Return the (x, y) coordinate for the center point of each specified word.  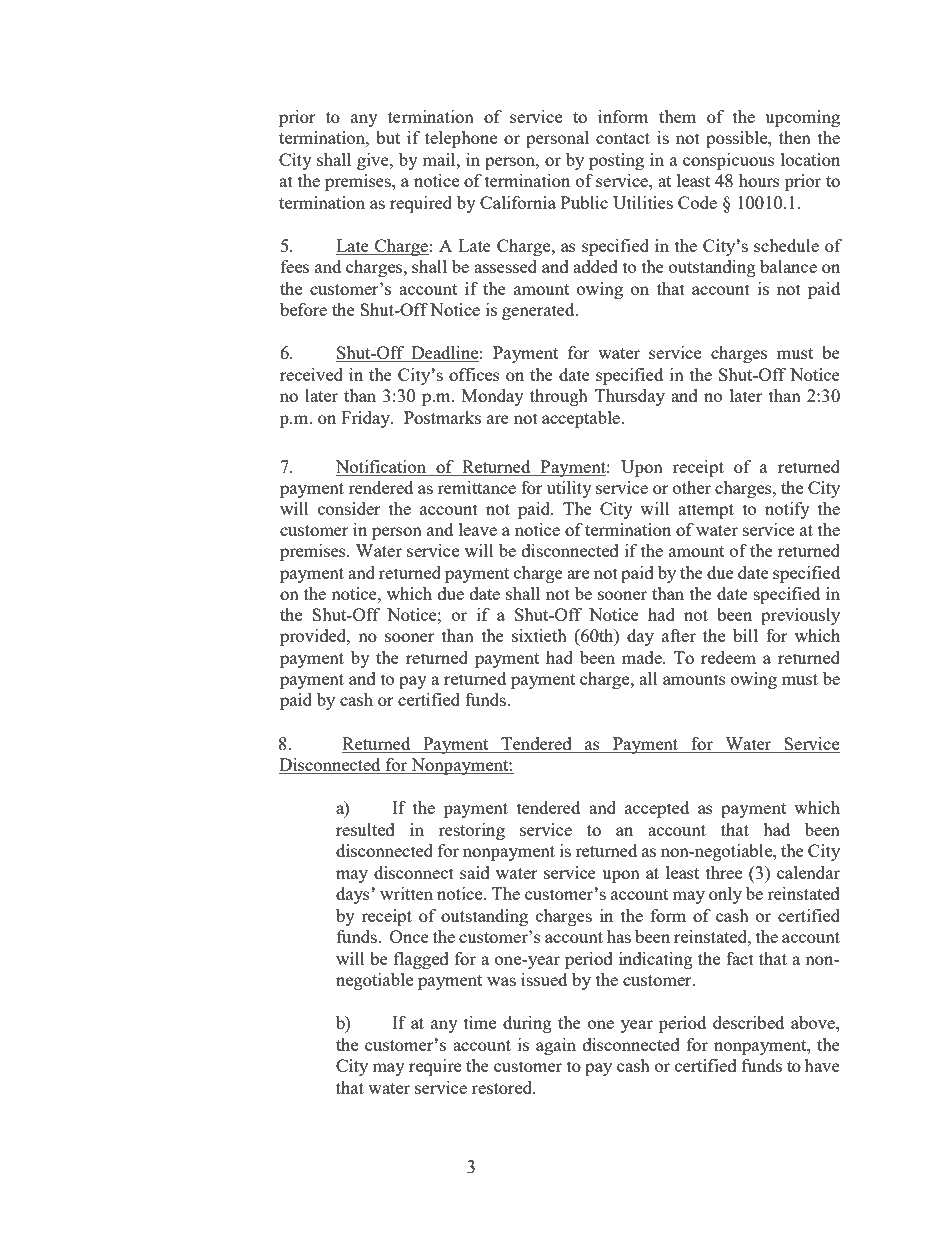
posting (616, 161)
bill (745, 635)
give (374, 161)
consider (349, 508)
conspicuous (729, 161)
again (556, 1046)
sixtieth (539, 635)
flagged (421, 960)
